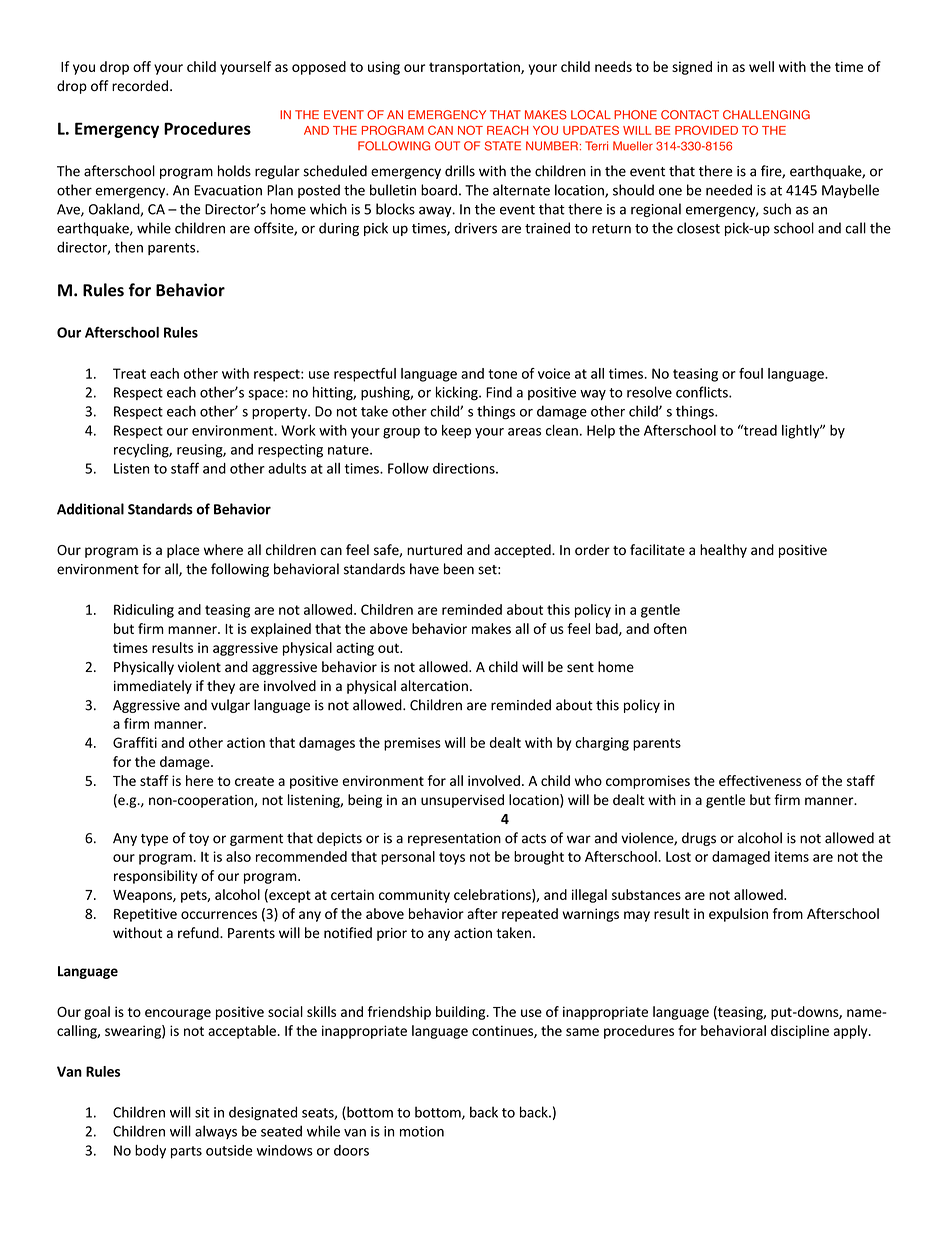  I want to click on always, so click(216, 1132).
